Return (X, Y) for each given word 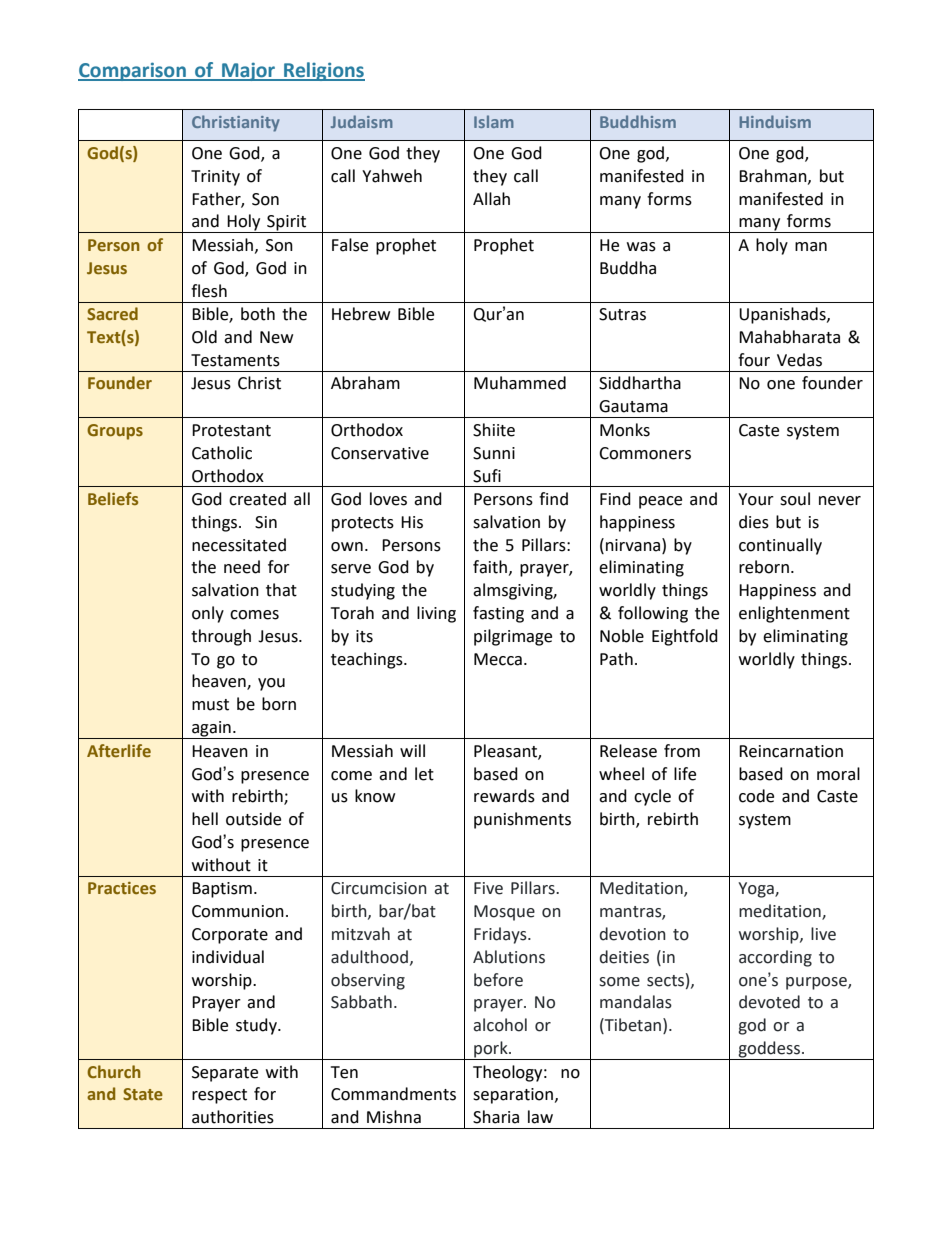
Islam (494, 121)
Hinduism (775, 121)
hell (205, 819)
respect (219, 1096)
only (208, 614)
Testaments (235, 360)
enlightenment (794, 614)
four (754, 360)
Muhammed (520, 383)
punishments (522, 820)
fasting (498, 614)
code (756, 796)
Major (248, 71)
